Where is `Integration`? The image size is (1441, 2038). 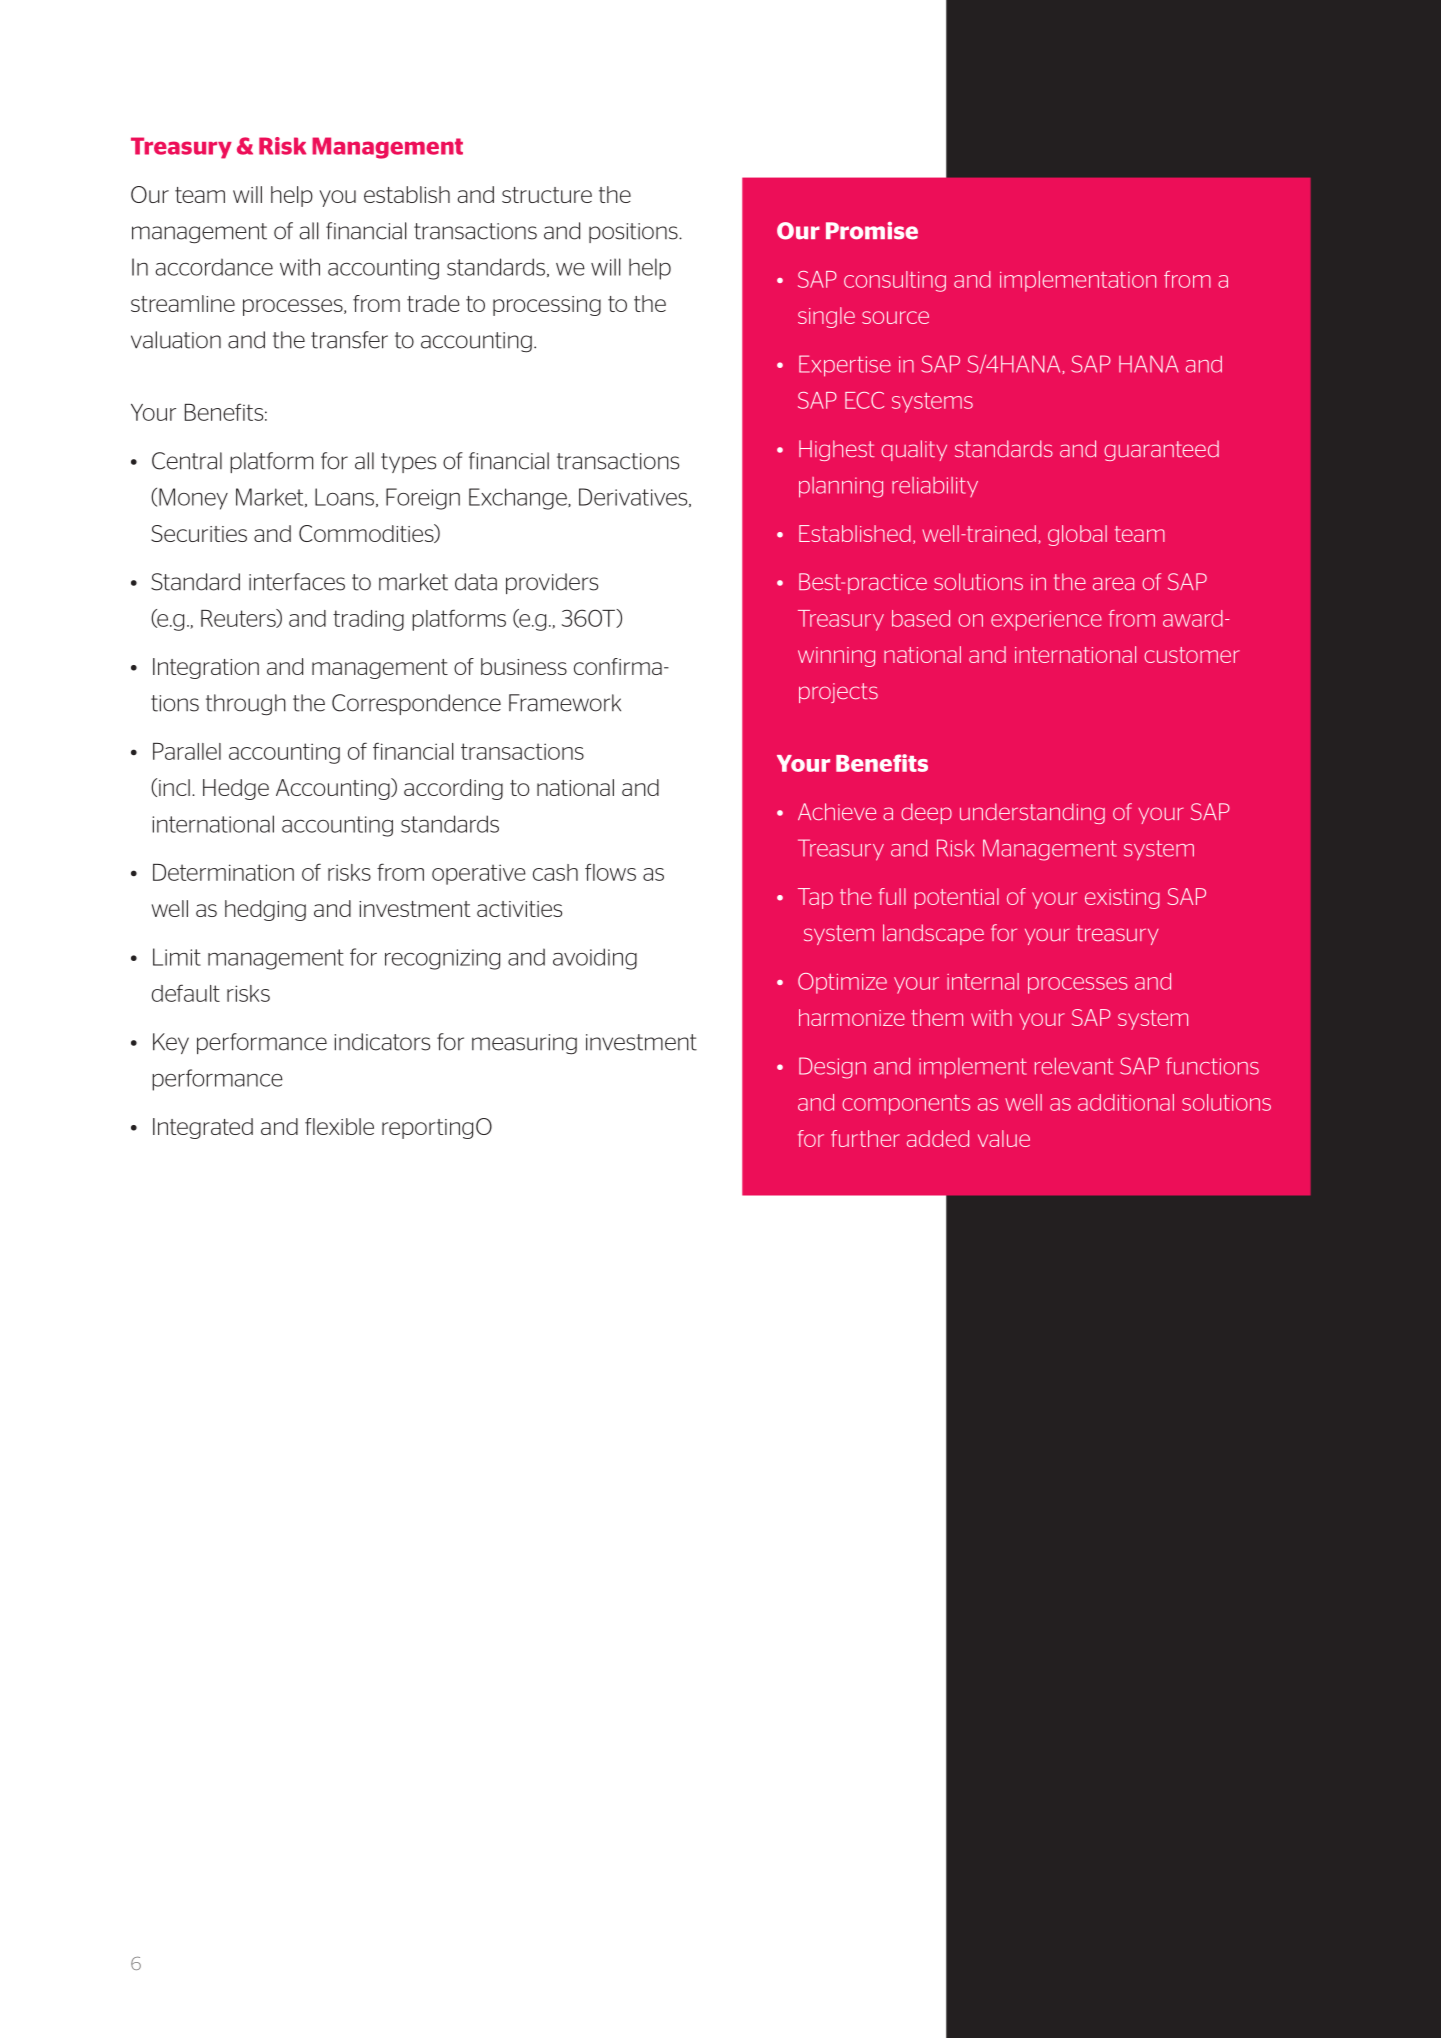
Integration is located at coordinates (206, 668).
